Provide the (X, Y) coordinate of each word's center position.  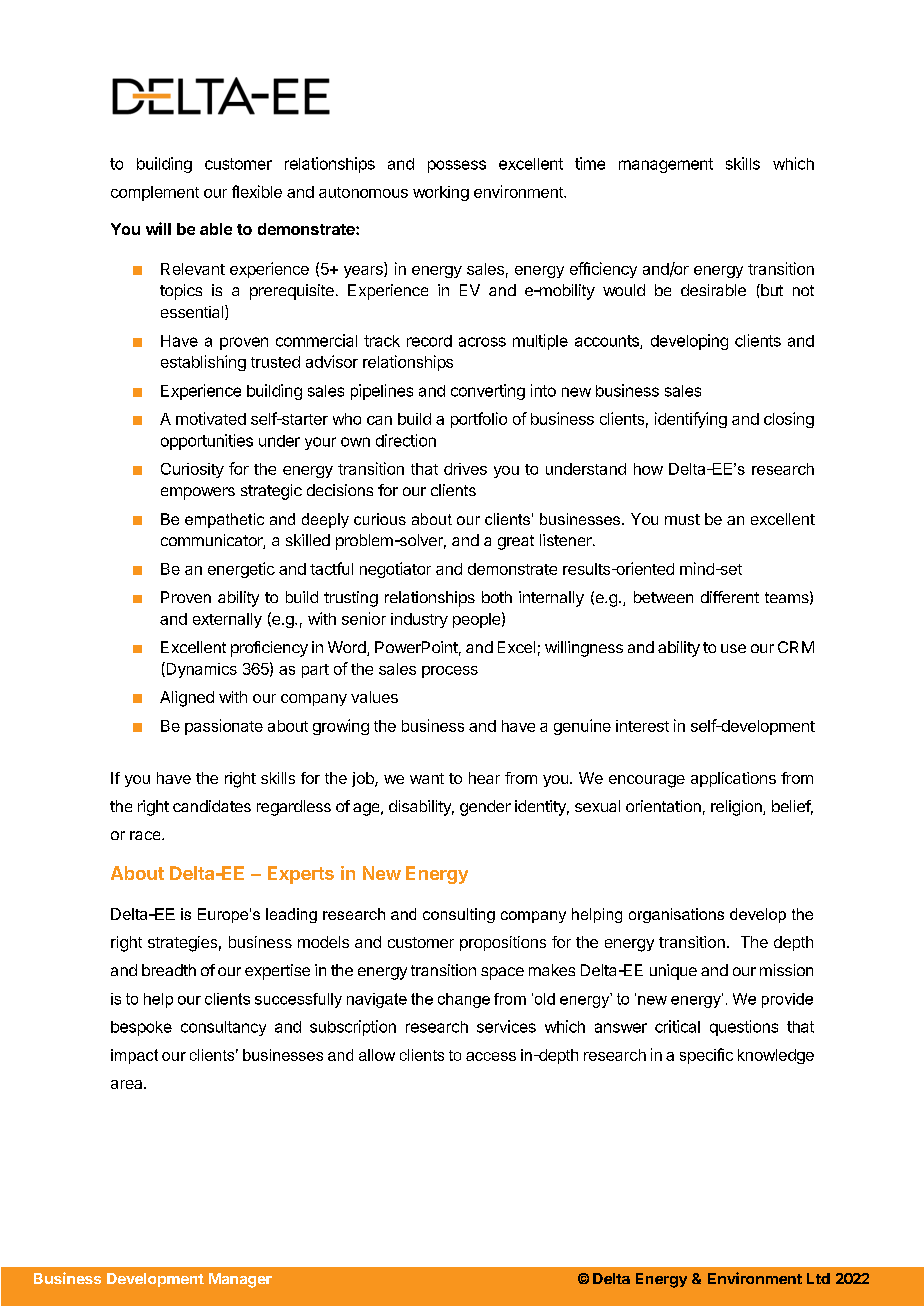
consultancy (223, 1028)
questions (744, 1028)
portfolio (479, 420)
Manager (240, 1280)
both (497, 597)
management (666, 165)
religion (737, 808)
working (441, 193)
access (491, 1056)
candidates (212, 806)
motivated (211, 418)
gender (485, 808)
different (730, 597)
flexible (257, 191)
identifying (691, 420)
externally (227, 620)
